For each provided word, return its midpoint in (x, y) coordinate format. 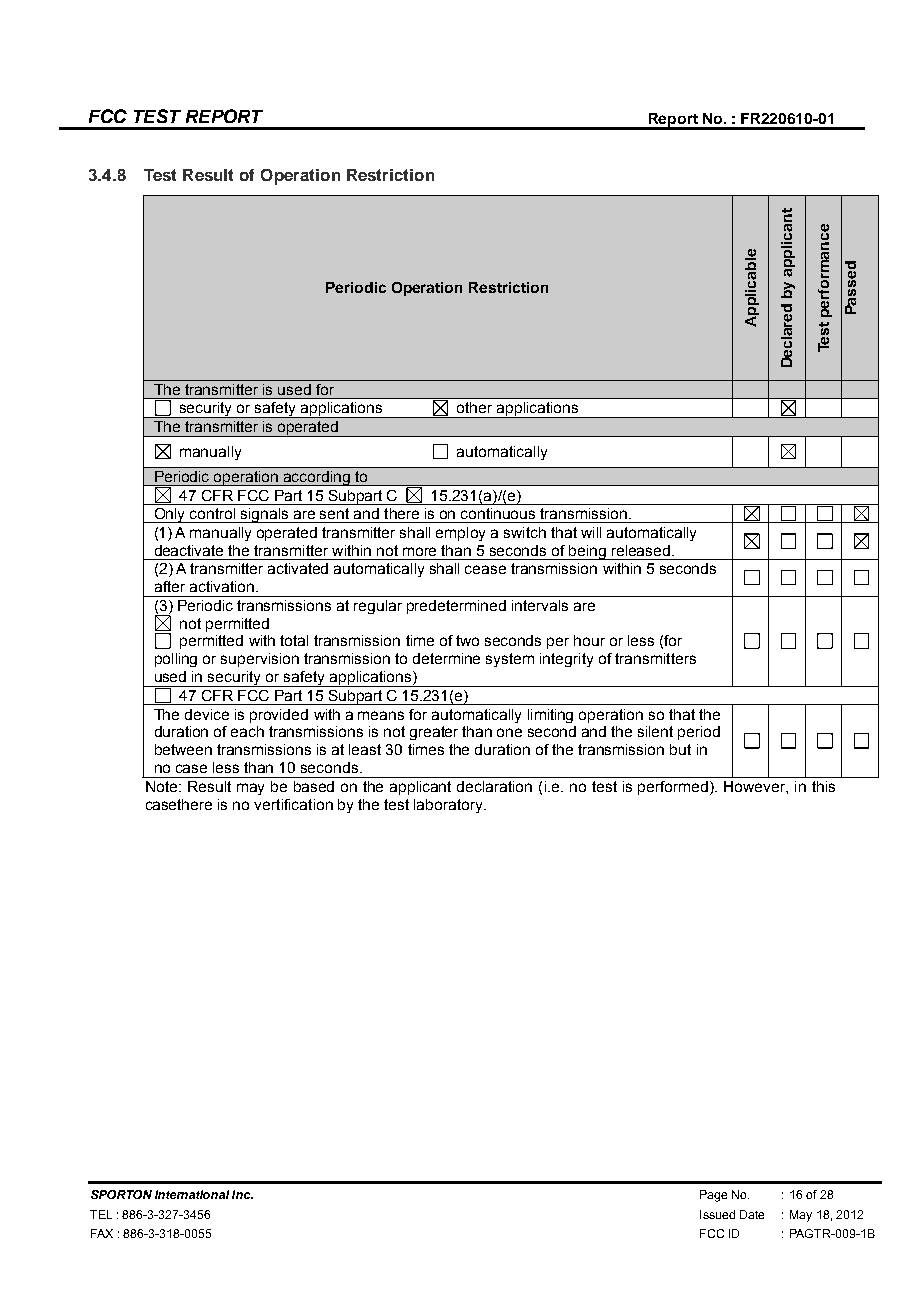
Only (170, 515)
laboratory (449, 806)
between (183, 749)
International (192, 1194)
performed (674, 788)
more (419, 551)
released (641, 550)
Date (752, 1214)
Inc (242, 1194)
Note (163, 786)
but (680, 749)
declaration (494, 786)
